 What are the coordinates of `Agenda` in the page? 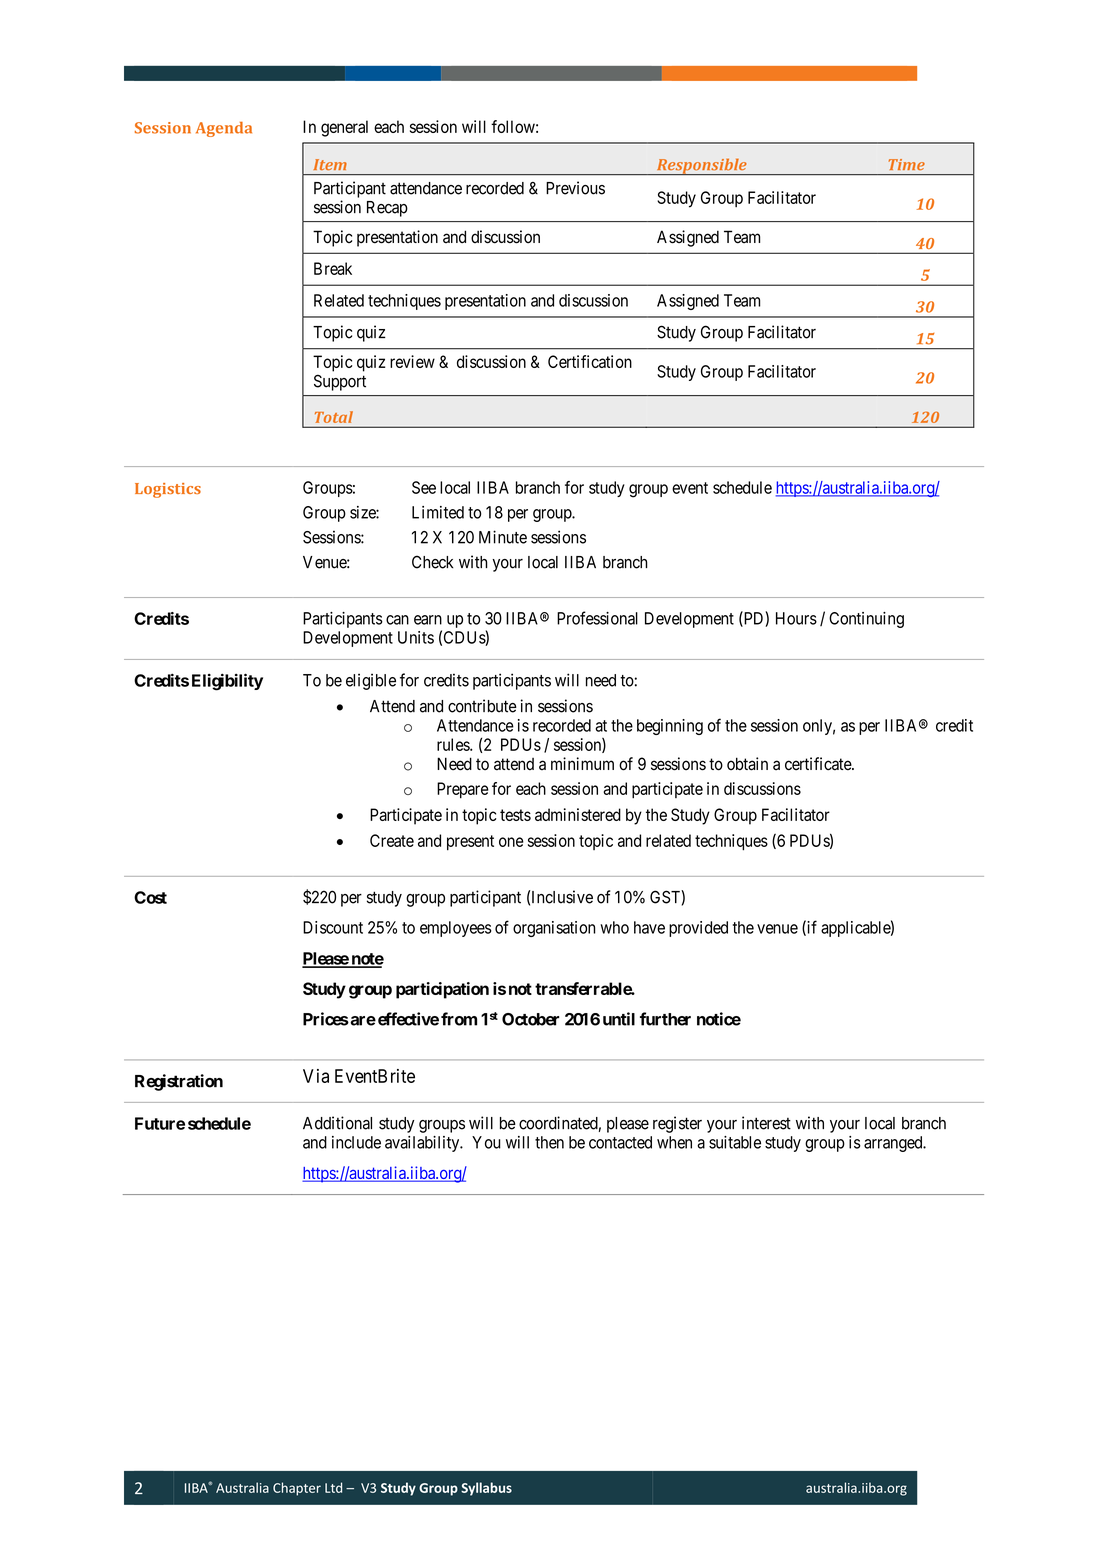 It's located at (224, 129).
